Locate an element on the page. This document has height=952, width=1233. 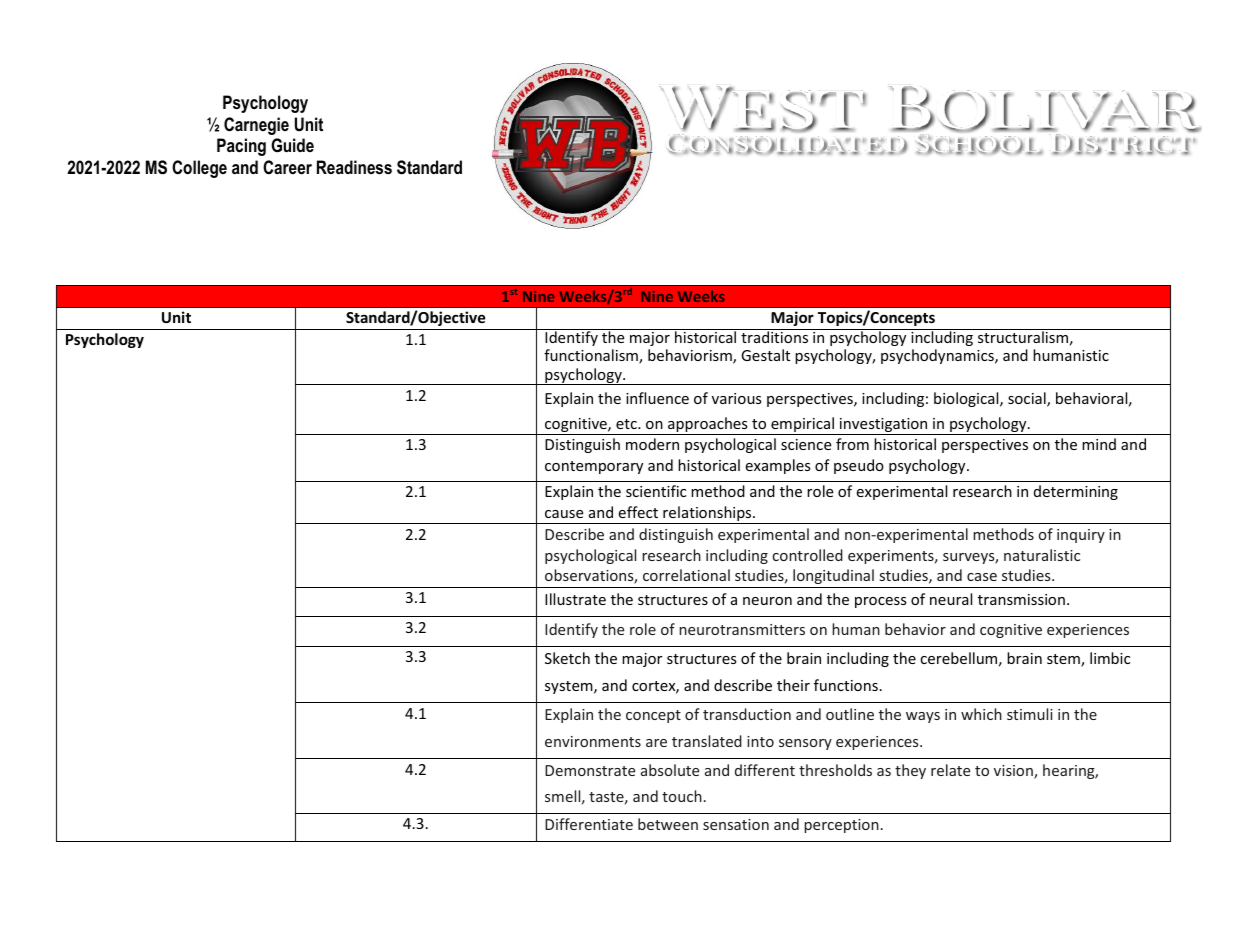
traditions is located at coordinates (775, 336).
